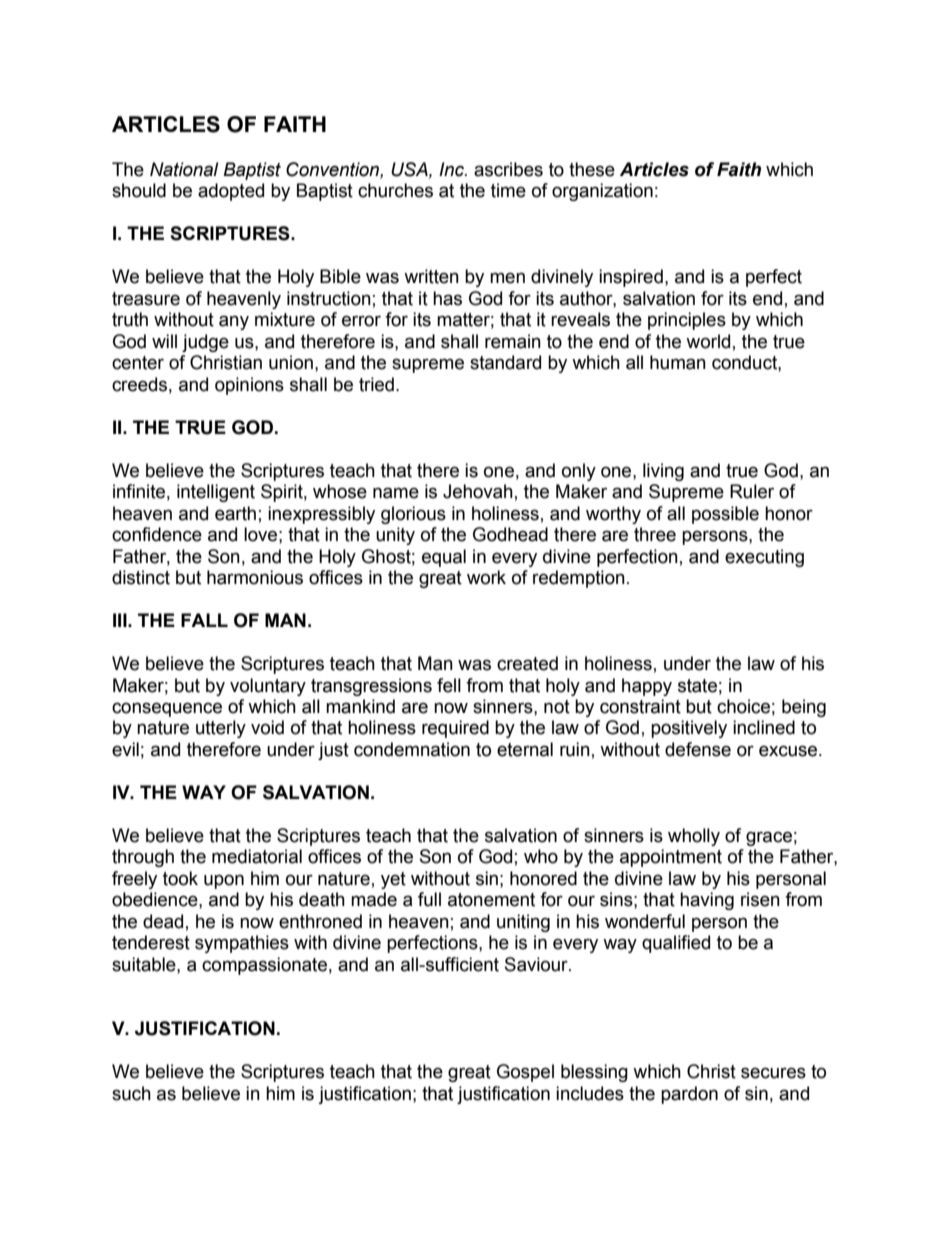 This image has width=952, height=1233. What do you see at coordinates (131, 1093) in the image?
I see `such` at bounding box center [131, 1093].
